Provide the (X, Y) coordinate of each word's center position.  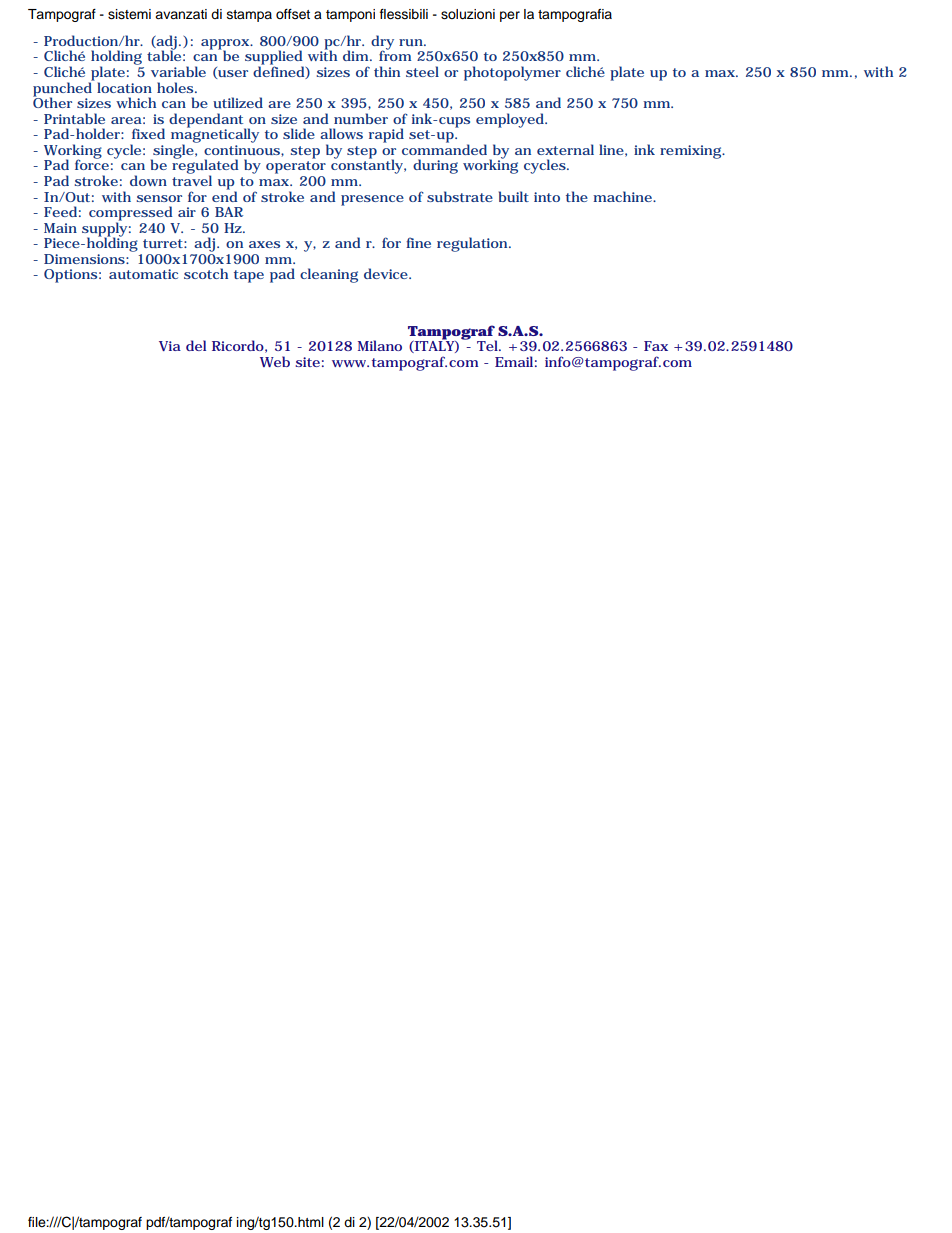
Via (170, 346)
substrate (460, 196)
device (387, 273)
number (361, 118)
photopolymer (512, 73)
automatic (143, 274)
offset (293, 14)
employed (511, 120)
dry (382, 43)
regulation (473, 244)
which (136, 102)
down (148, 180)
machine (623, 196)
